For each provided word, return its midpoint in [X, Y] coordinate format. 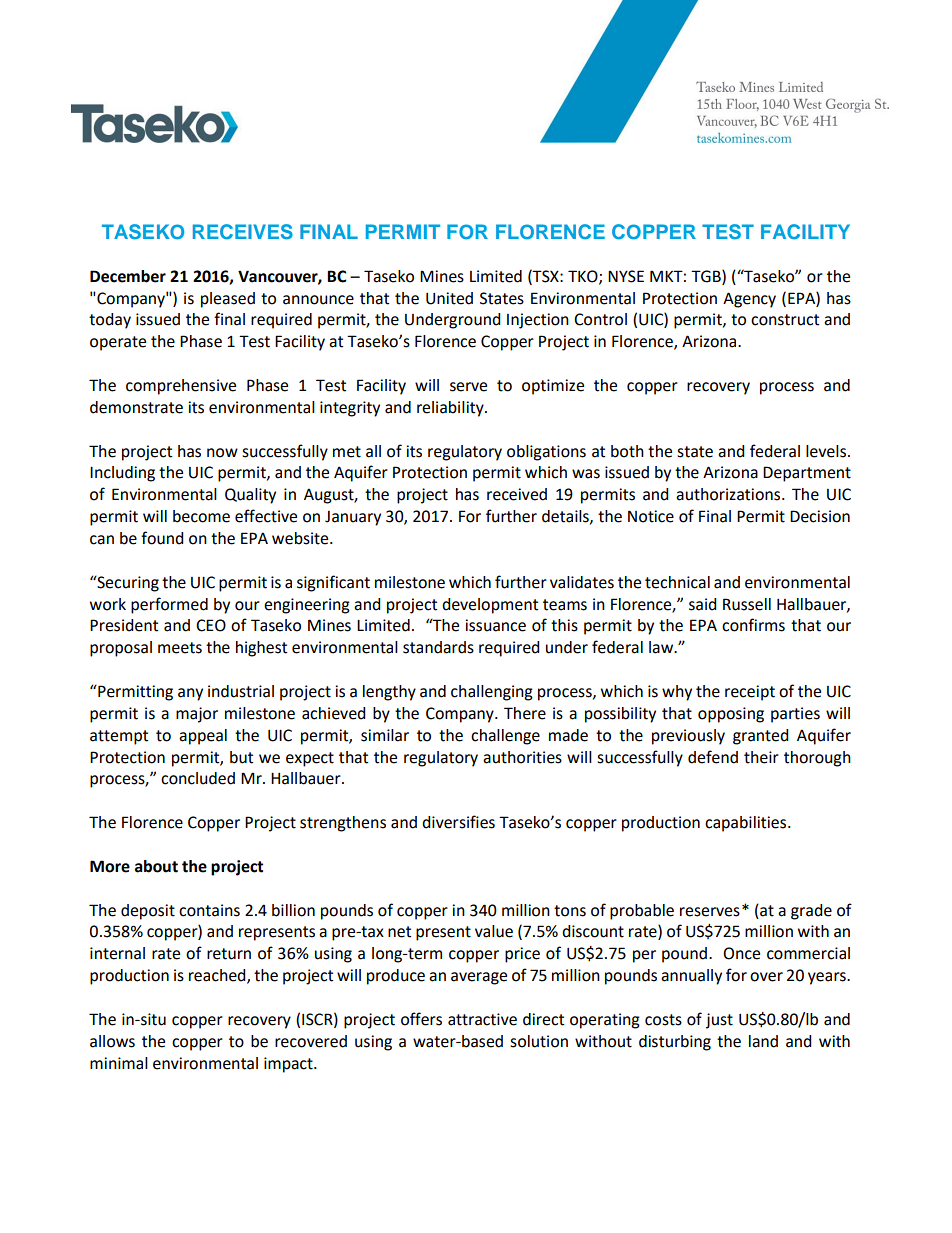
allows [112, 1041]
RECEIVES [243, 232]
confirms [753, 625]
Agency [749, 300]
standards [438, 647]
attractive [482, 1019]
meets [180, 648]
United [449, 298]
